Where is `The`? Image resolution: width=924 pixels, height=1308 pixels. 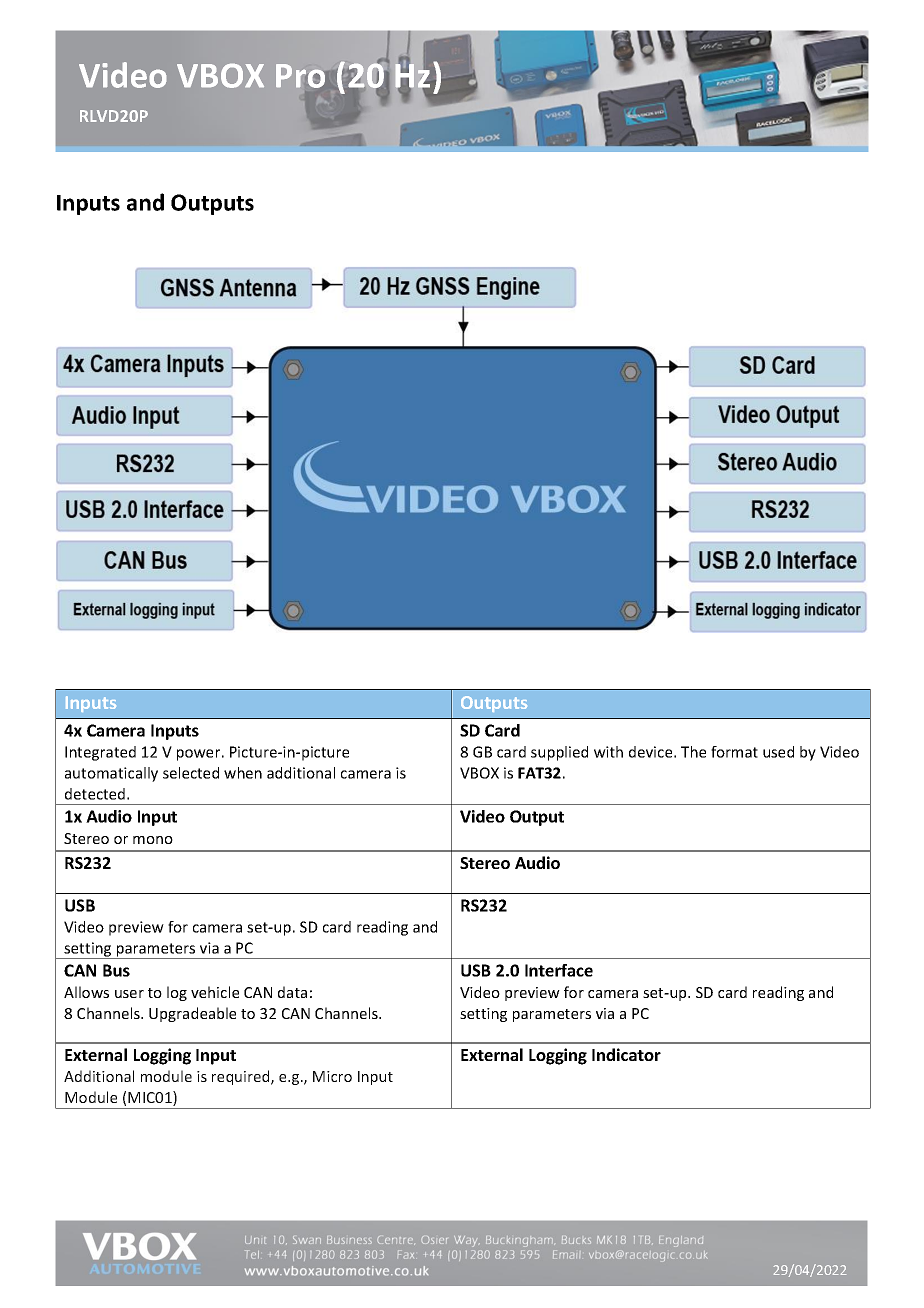
The is located at coordinates (693, 752).
